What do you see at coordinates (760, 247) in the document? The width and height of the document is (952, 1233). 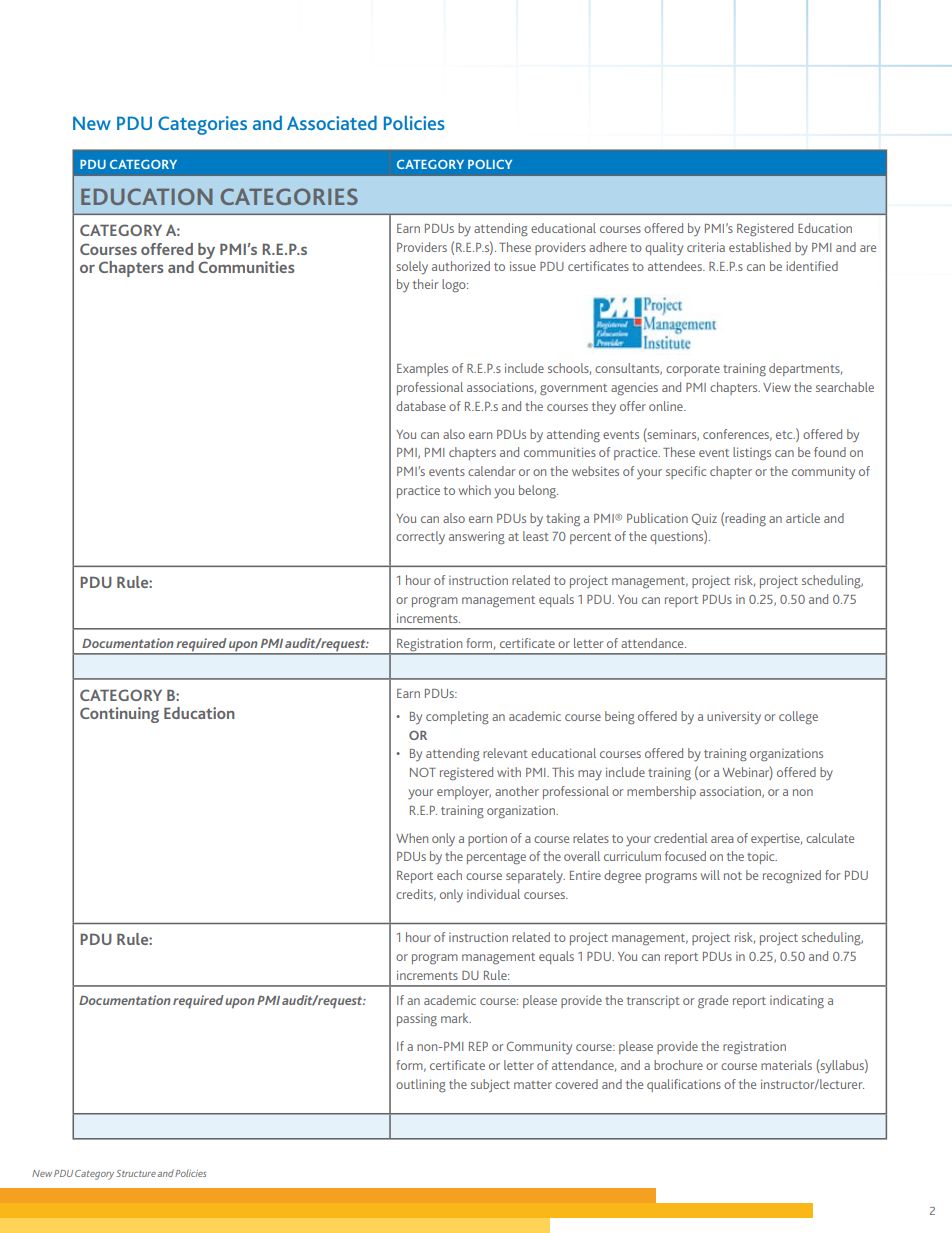 I see `established` at bounding box center [760, 247].
